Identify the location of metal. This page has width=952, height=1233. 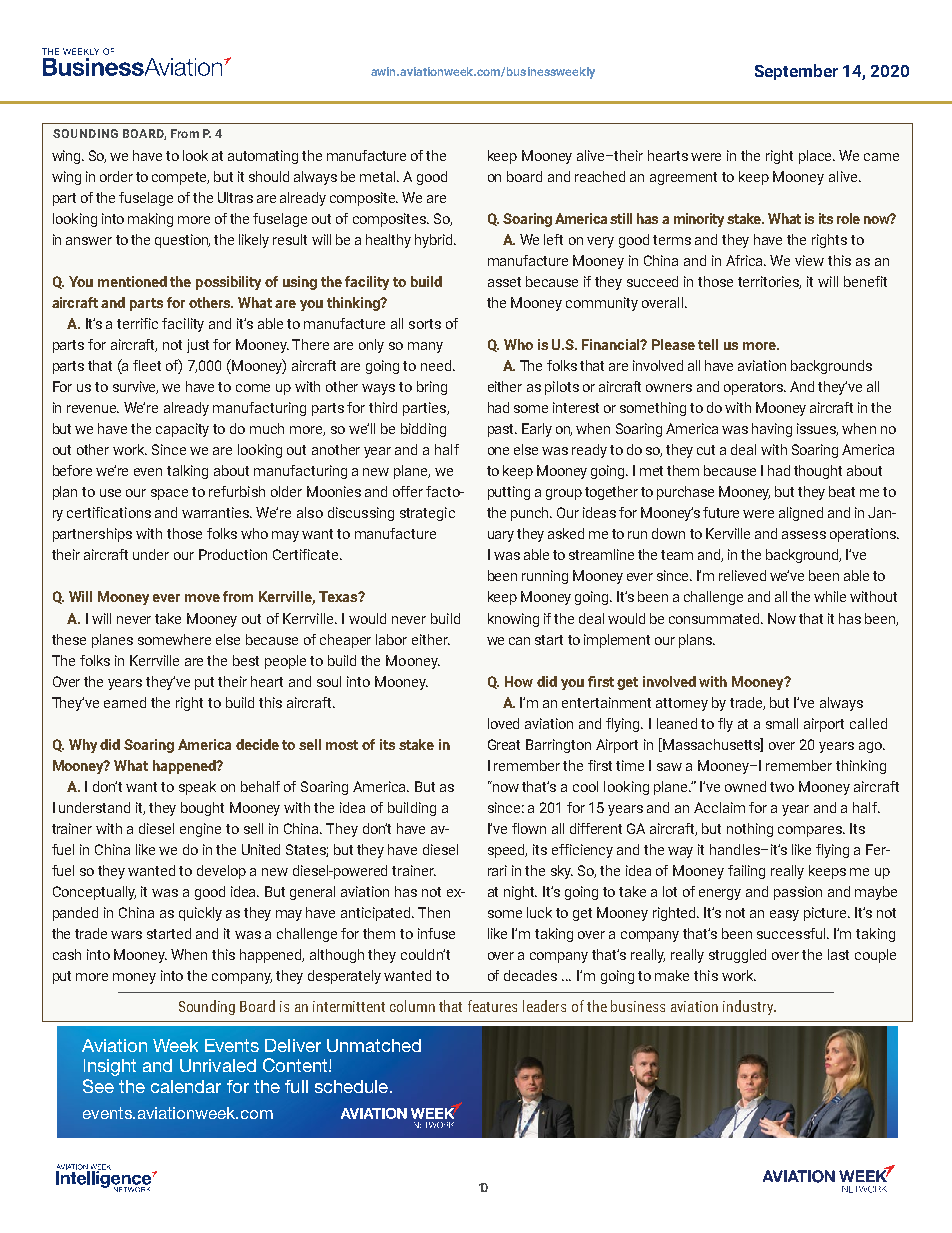
(379, 176).
